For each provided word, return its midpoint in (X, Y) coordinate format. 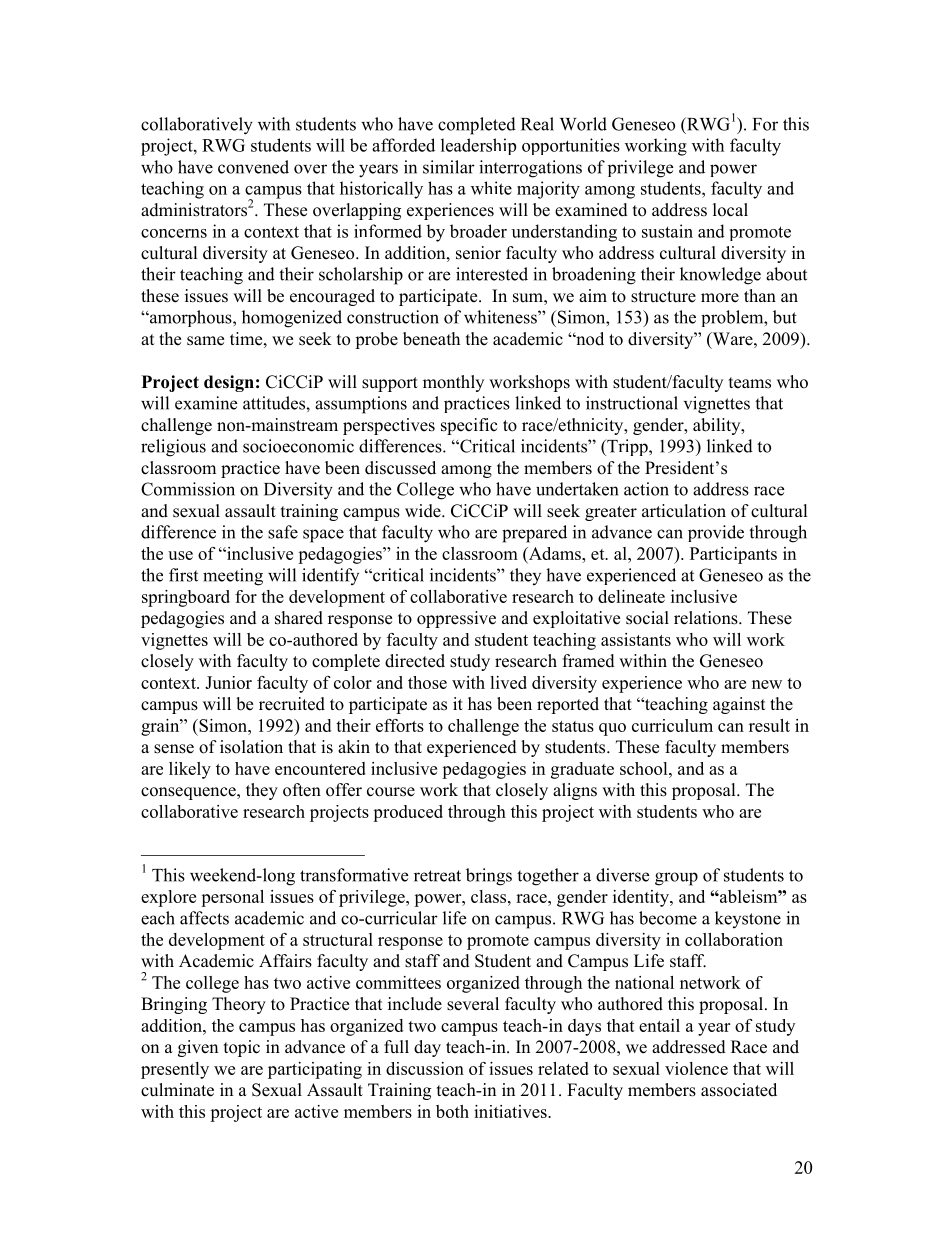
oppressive (456, 619)
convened (253, 167)
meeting (233, 577)
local (730, 210)
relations (707, 618)
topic (242, 1048)
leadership (478, 146)
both (452, 1111)
